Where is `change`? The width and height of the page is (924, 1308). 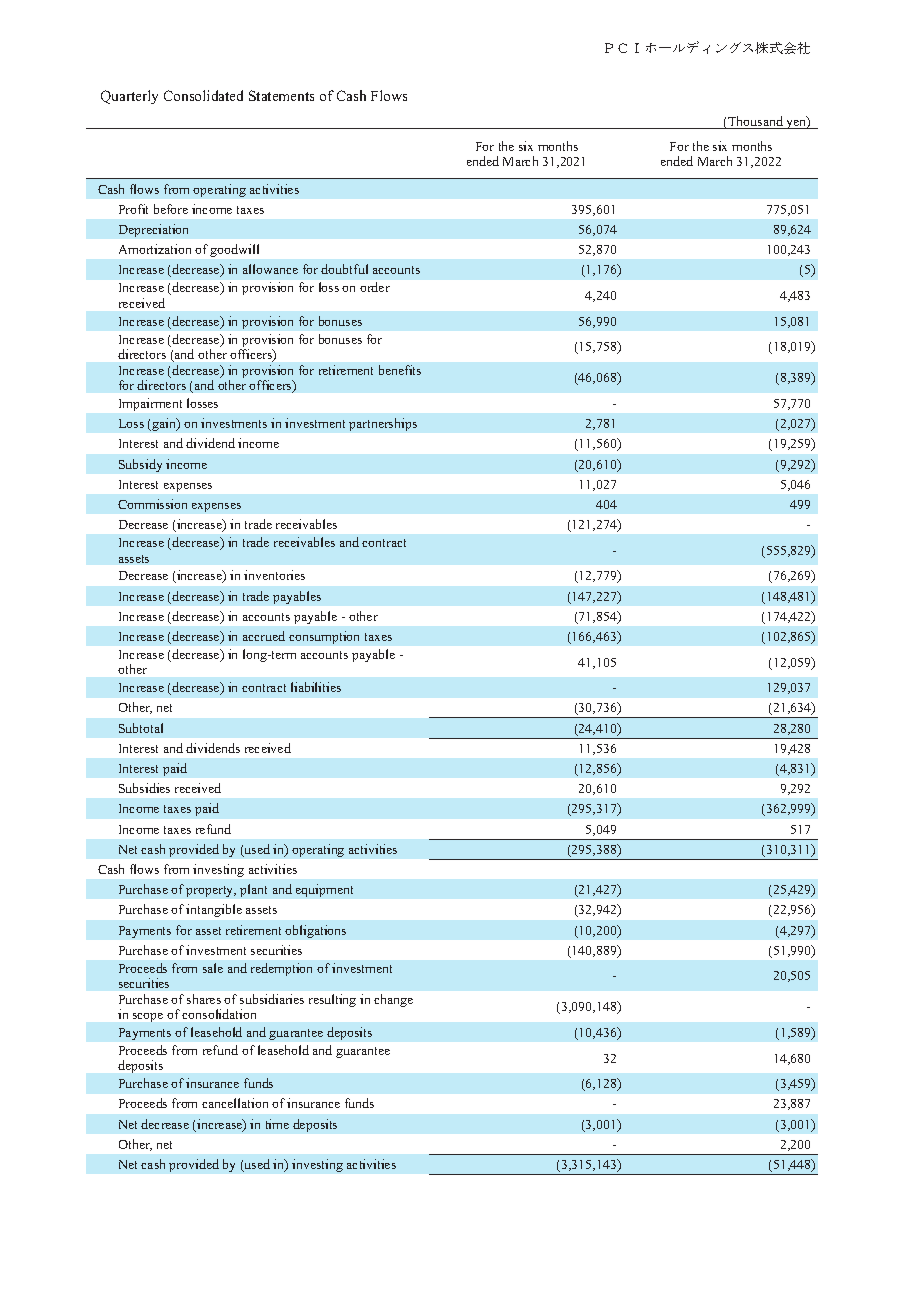 change is located at coordinates (393, 1000).
